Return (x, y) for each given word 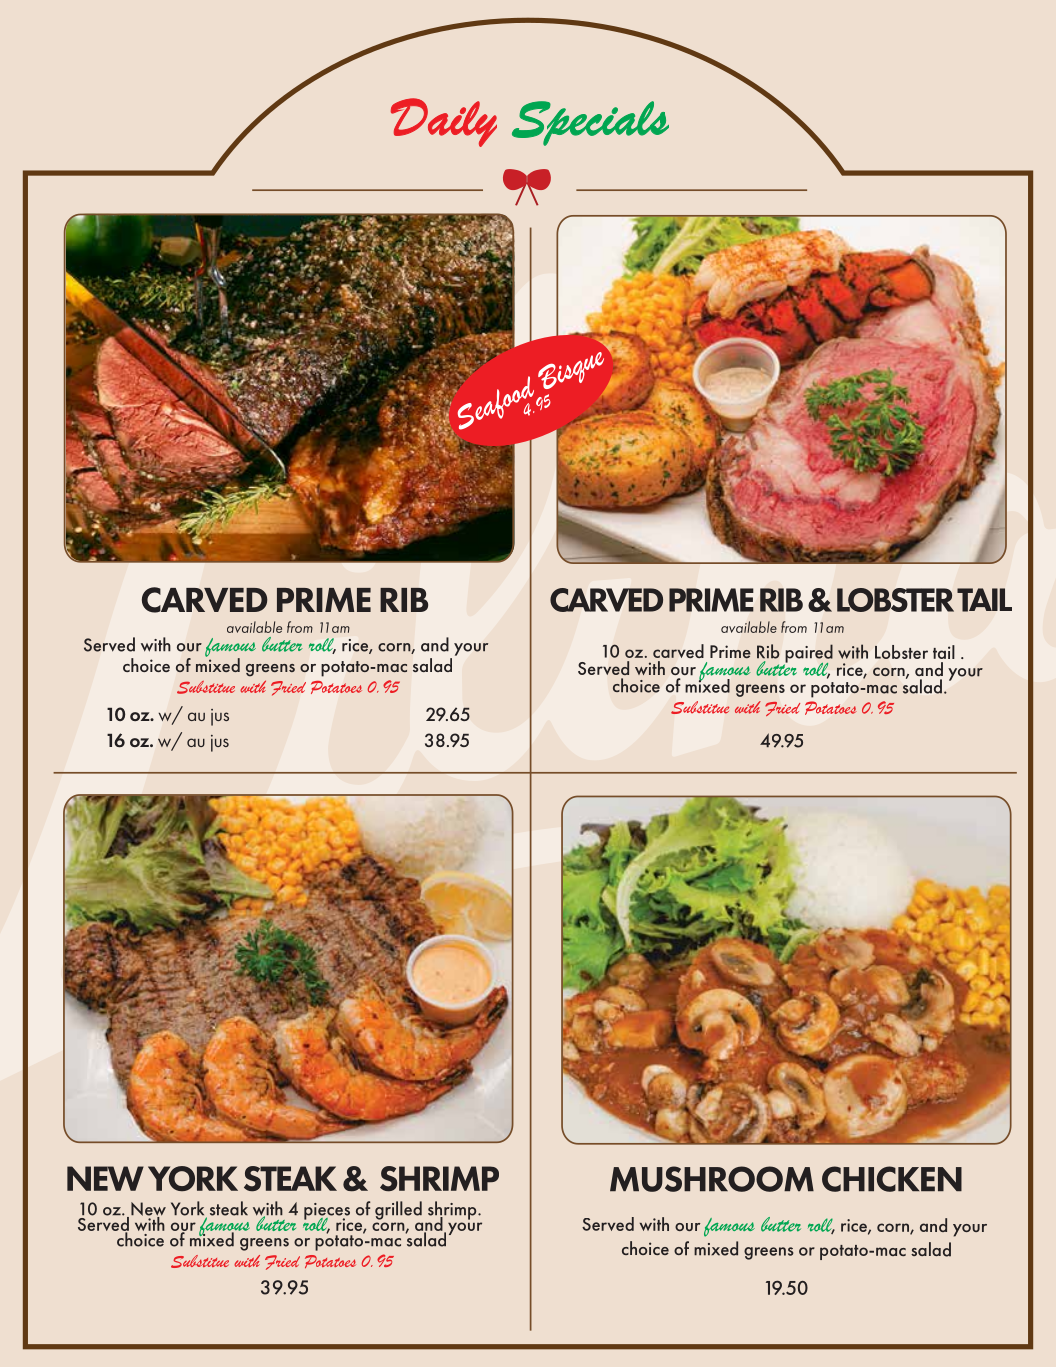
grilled (398, 1210)
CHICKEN (892, 1179)
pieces (327, 1212)
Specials (590, 123)
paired (808, 654)
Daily (444, 122)
